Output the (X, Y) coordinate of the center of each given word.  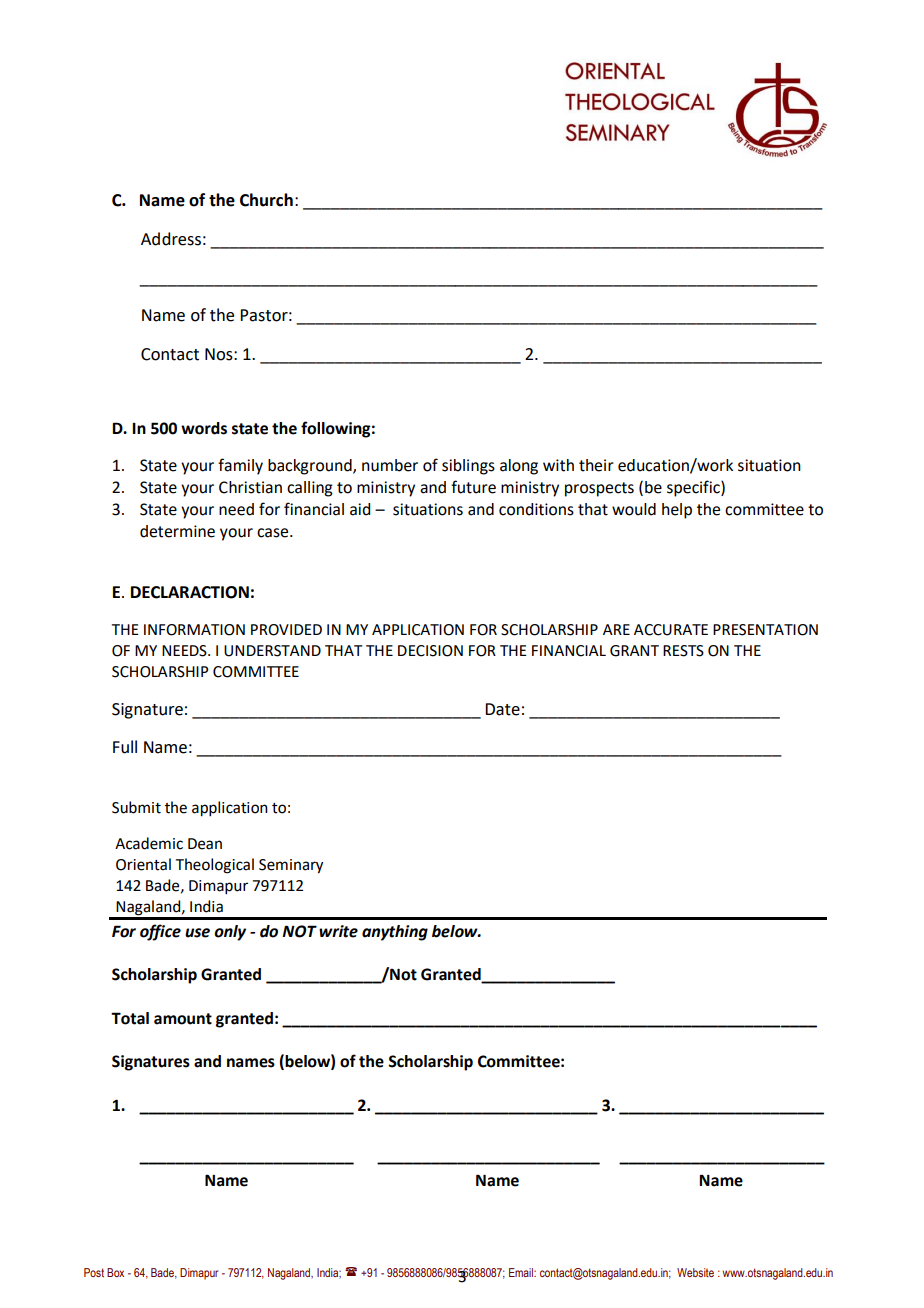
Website (695, 1272)
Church (266, 200)
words (204, 428)
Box (115, 1272)
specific (694, 488)
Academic (149, 843)
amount (183, 1019)
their (596, 465)
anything (395, 933)
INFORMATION (194, 630)
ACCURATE (671, 630)
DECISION (430, 651)
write (338, 931)
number (390, 465)
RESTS (683, 651)
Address (171, 239)
